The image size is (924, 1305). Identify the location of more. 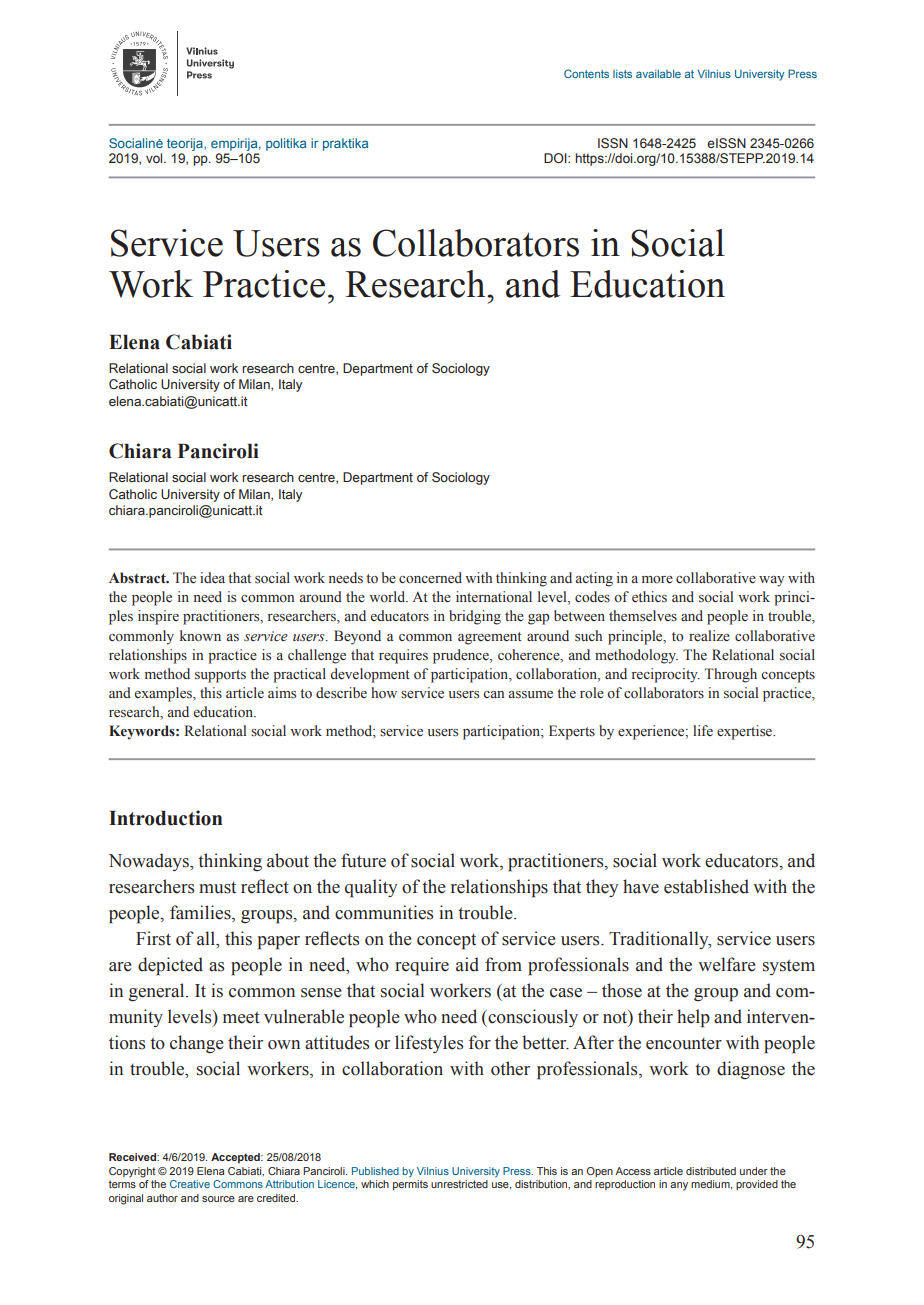
(657, 580).
